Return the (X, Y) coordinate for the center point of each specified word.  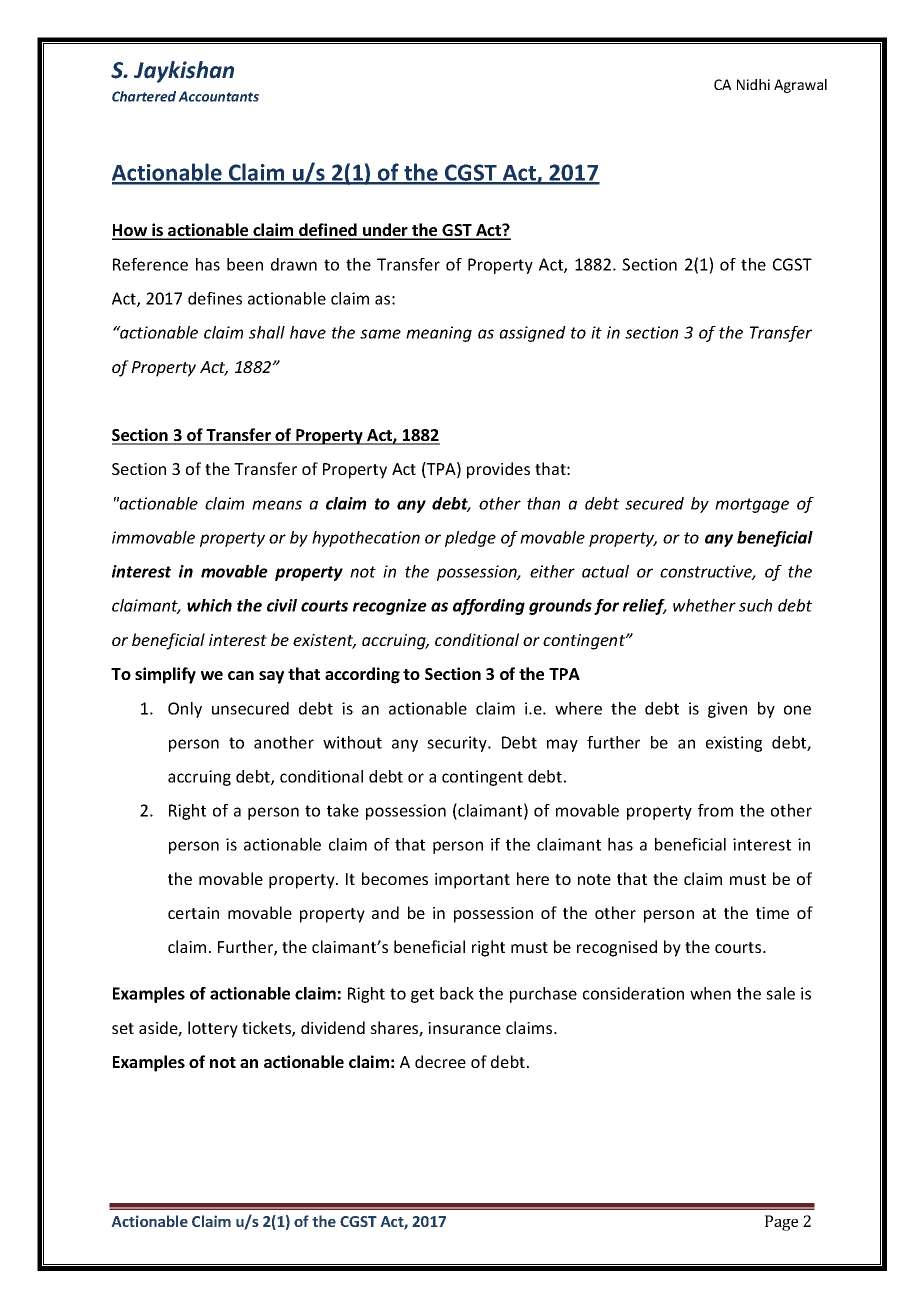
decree (440, 1061)
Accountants (218, 96)
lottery (213, 1029)
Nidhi (753, 84)
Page (781, 1223)
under (385, 231)
